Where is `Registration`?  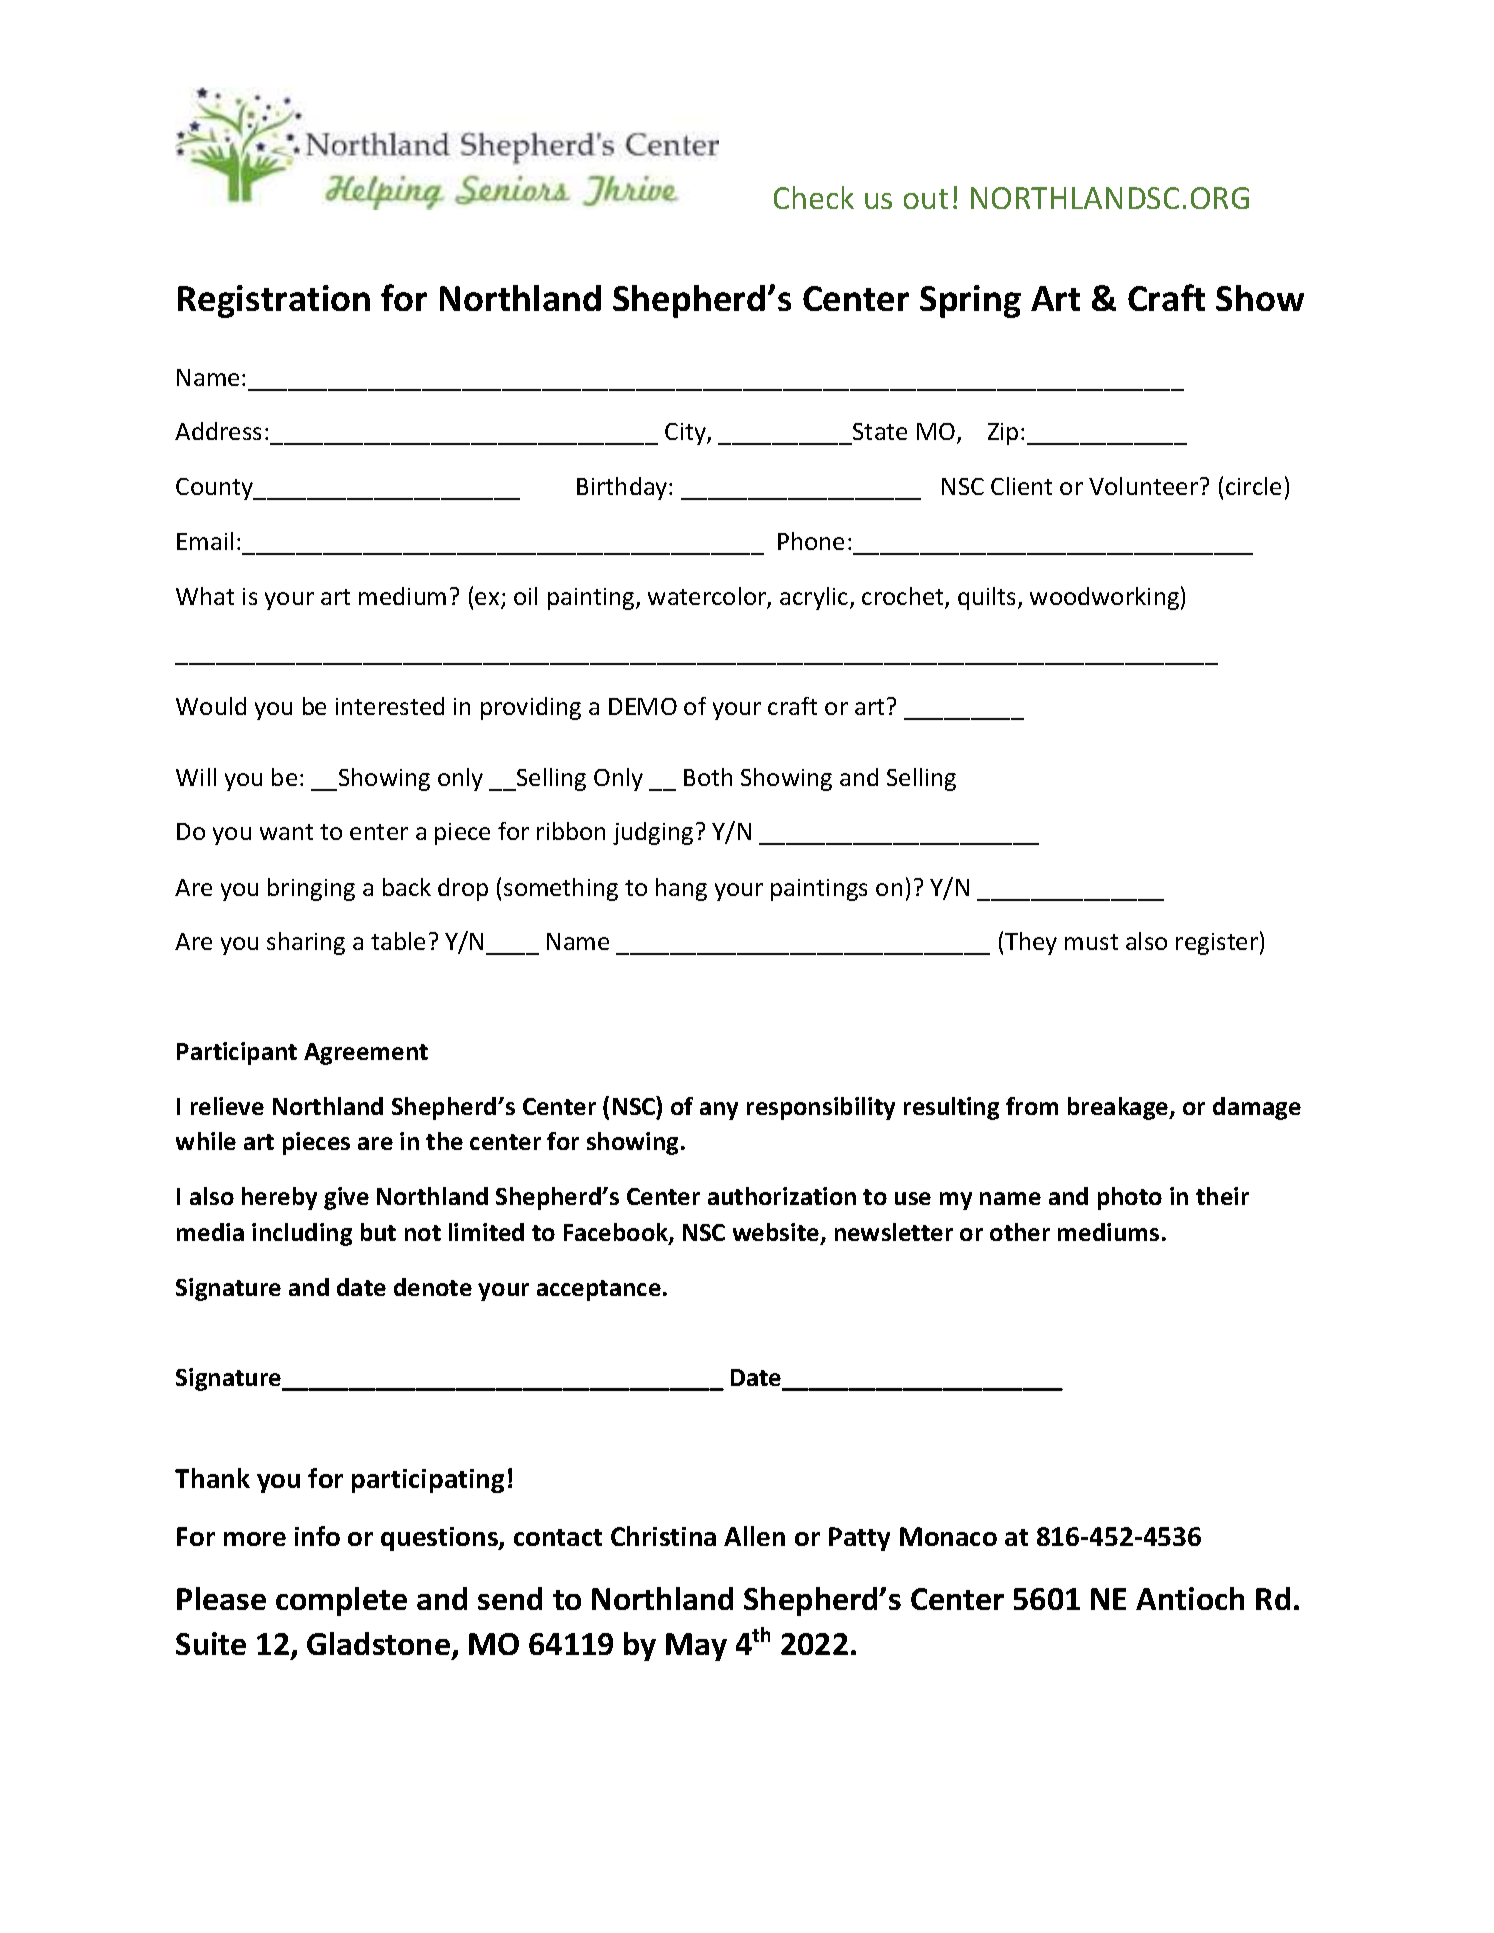
Registration is located at coordinates (274, 301).
